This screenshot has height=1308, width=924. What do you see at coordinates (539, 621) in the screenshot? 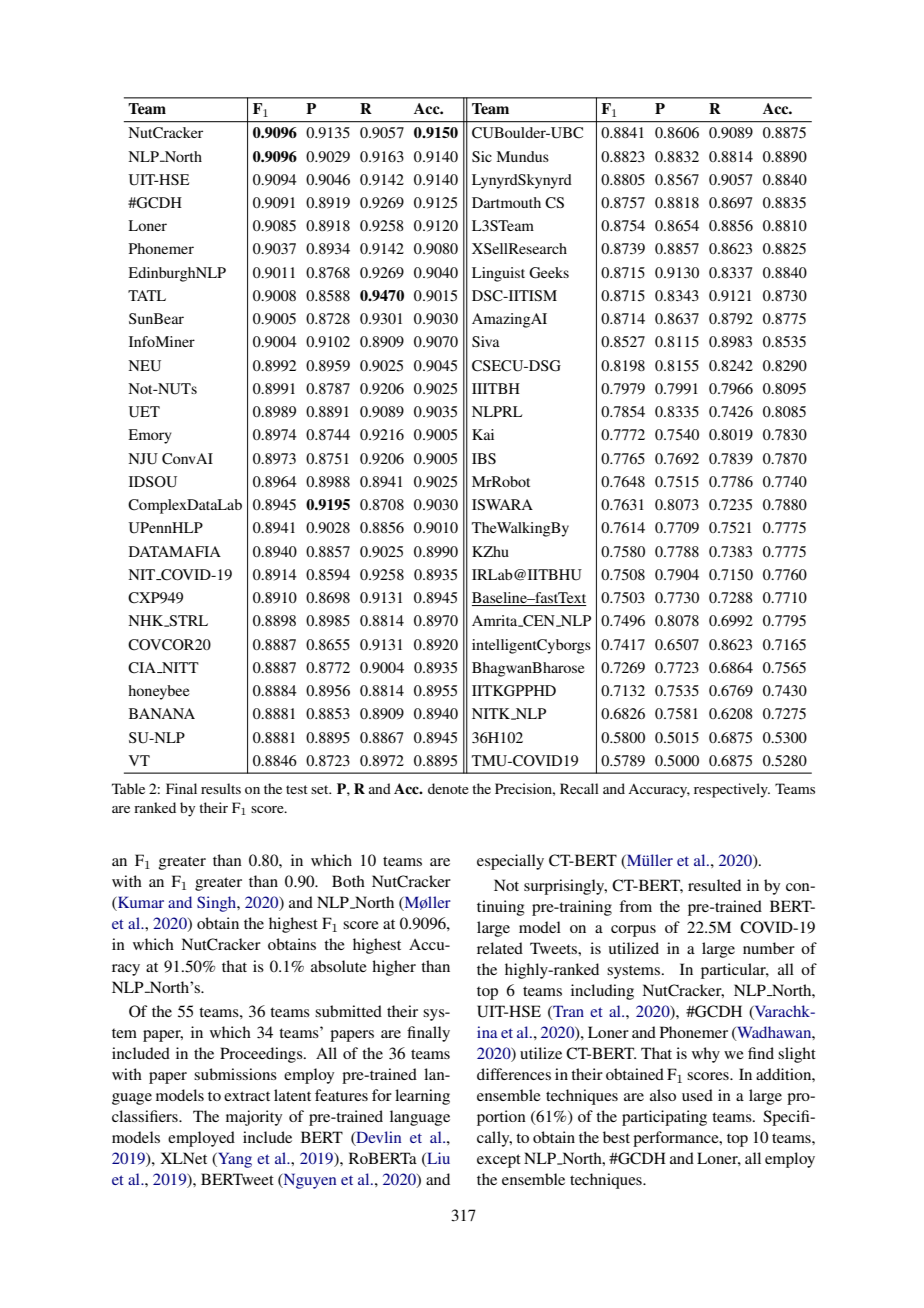
I see `CEN` at bounding box center [539, 621].
